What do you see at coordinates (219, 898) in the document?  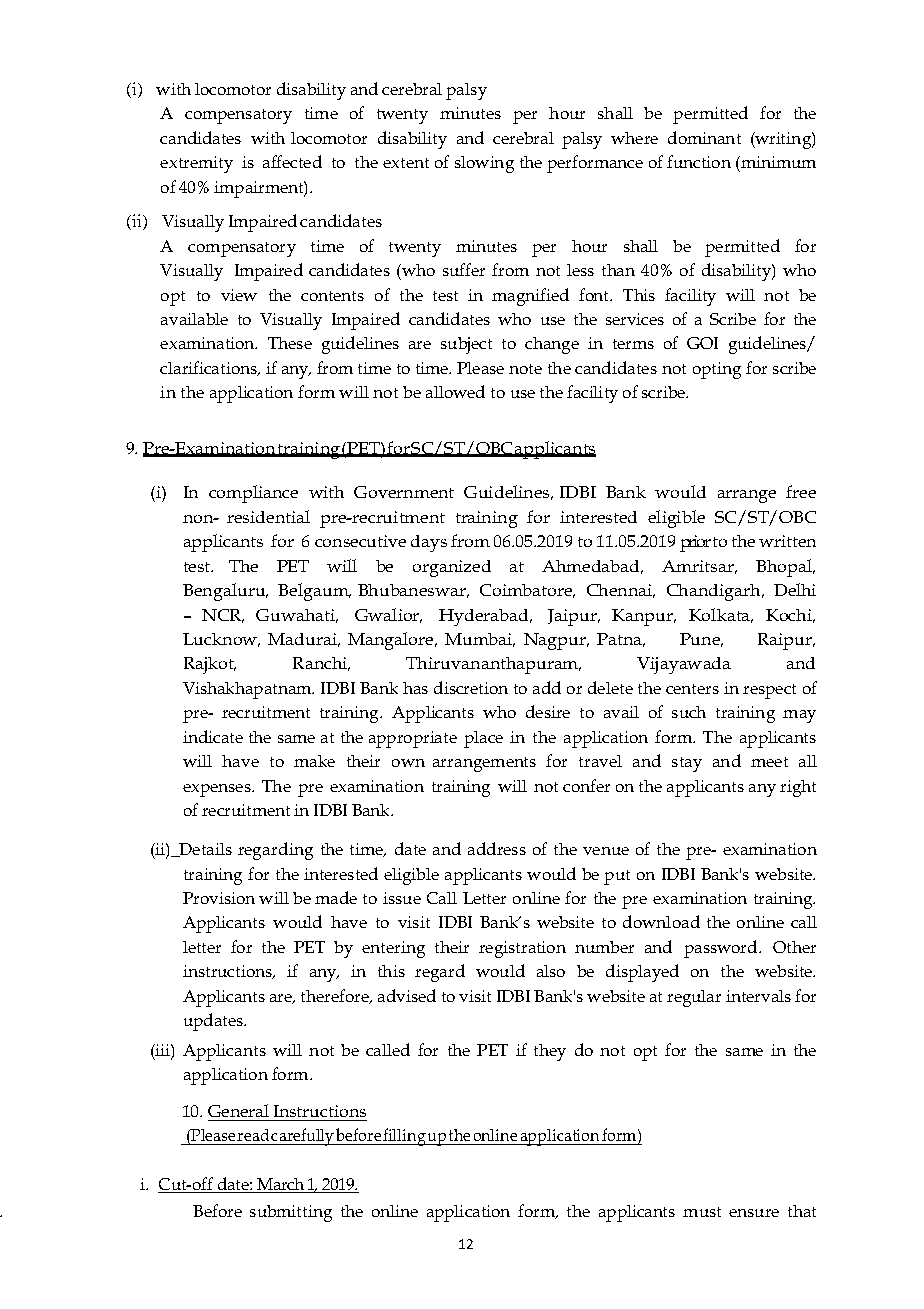 I see `Provision` at bounding box center [219, 898].
